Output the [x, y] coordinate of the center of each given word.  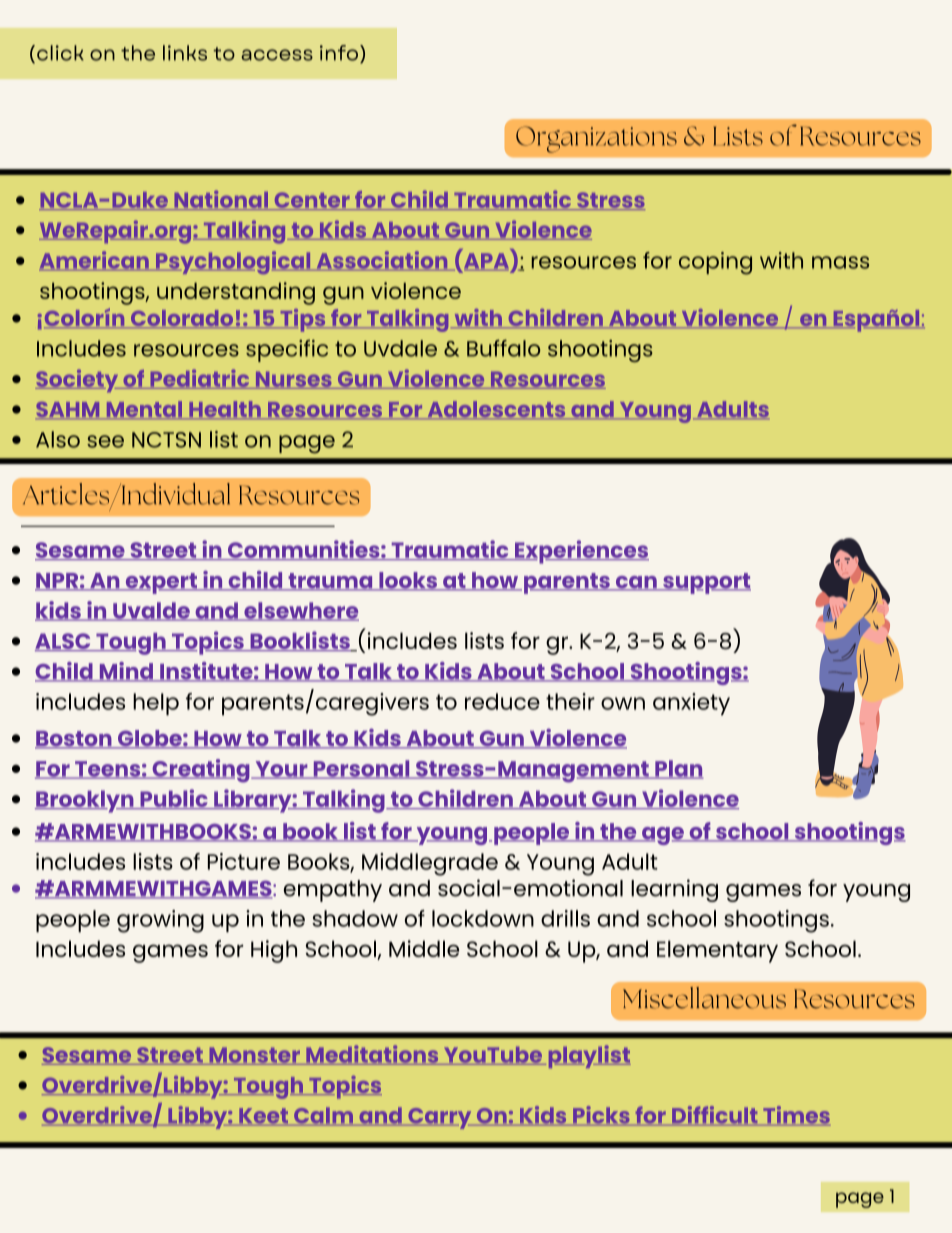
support [706, 583]
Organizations [596, 139]
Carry [440, 1118]
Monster [254, 1056]
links [185, 53]
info [339, 53]
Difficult [715, 1116]
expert [161, 583]
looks [408, 581]
